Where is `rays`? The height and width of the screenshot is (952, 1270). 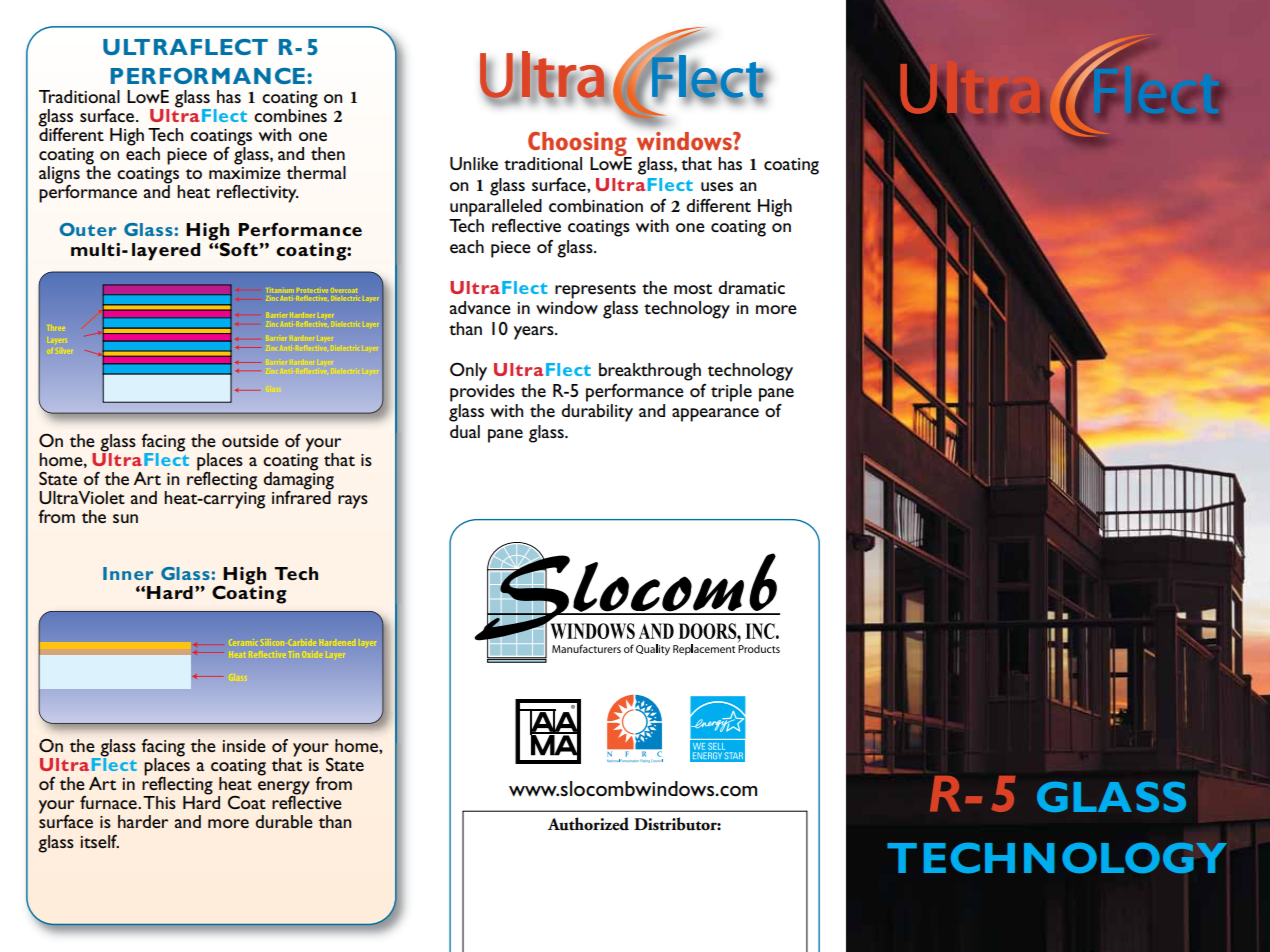 rays is located at coordinates (353, 502).
